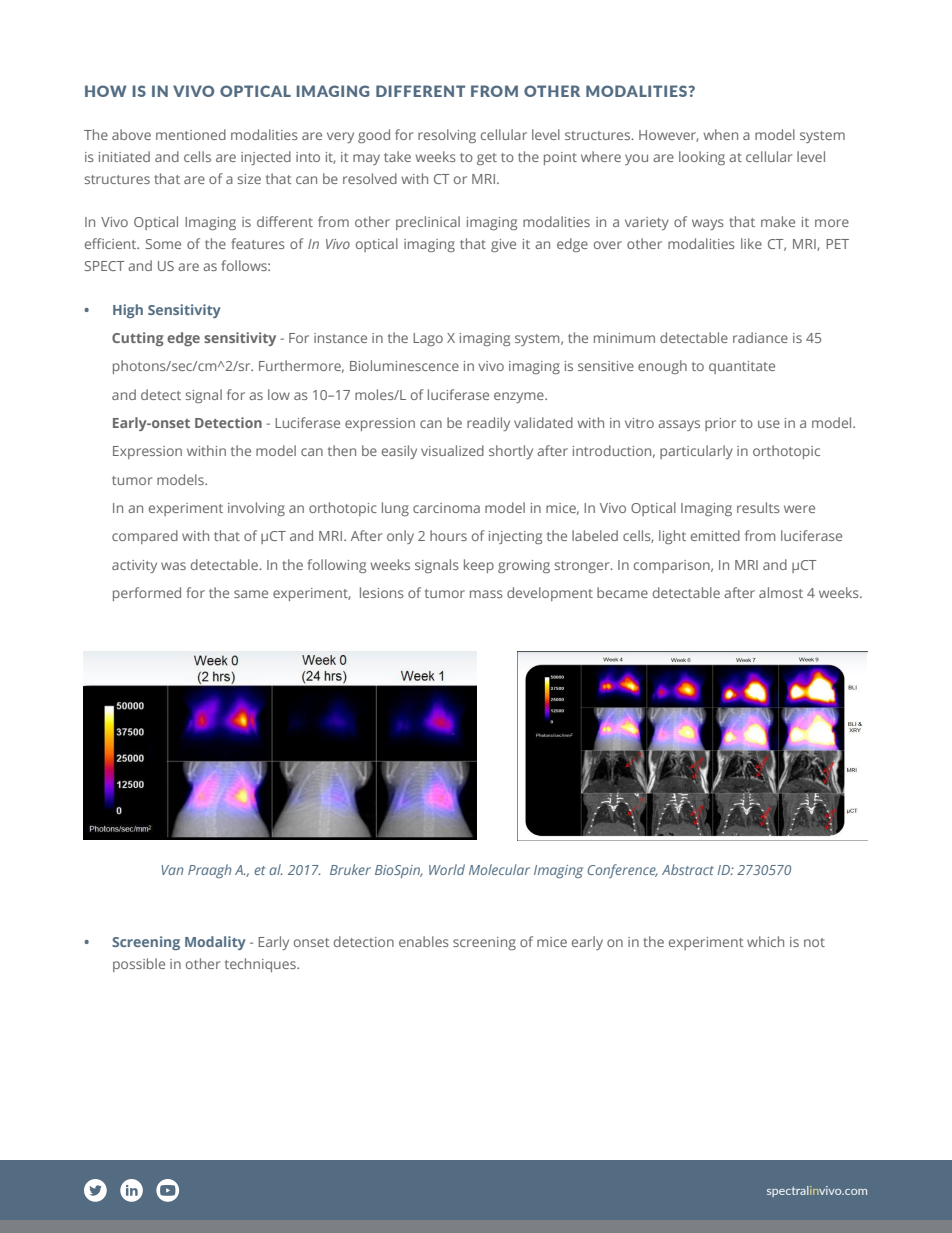 This document has height=1233, width=952. I want to click on enables, so click(424, 941).
